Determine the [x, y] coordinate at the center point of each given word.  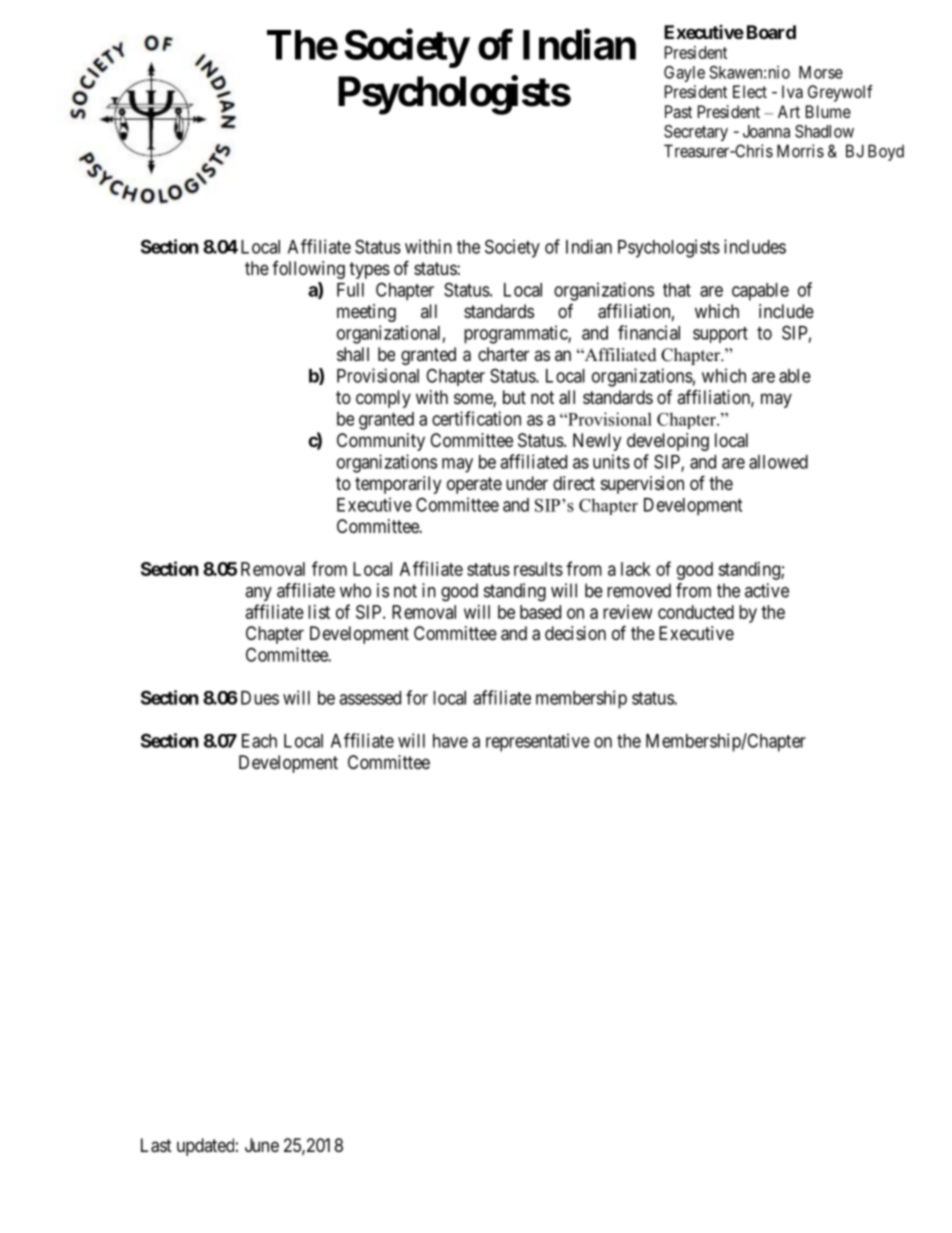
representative [538, 742]
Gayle [684, 74]
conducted [696, 612]
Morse [821, 72]
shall [353, 354]
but [514, 397]
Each [259, 741]
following [308, 270]
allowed [778, 462]
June [262, 1145]
